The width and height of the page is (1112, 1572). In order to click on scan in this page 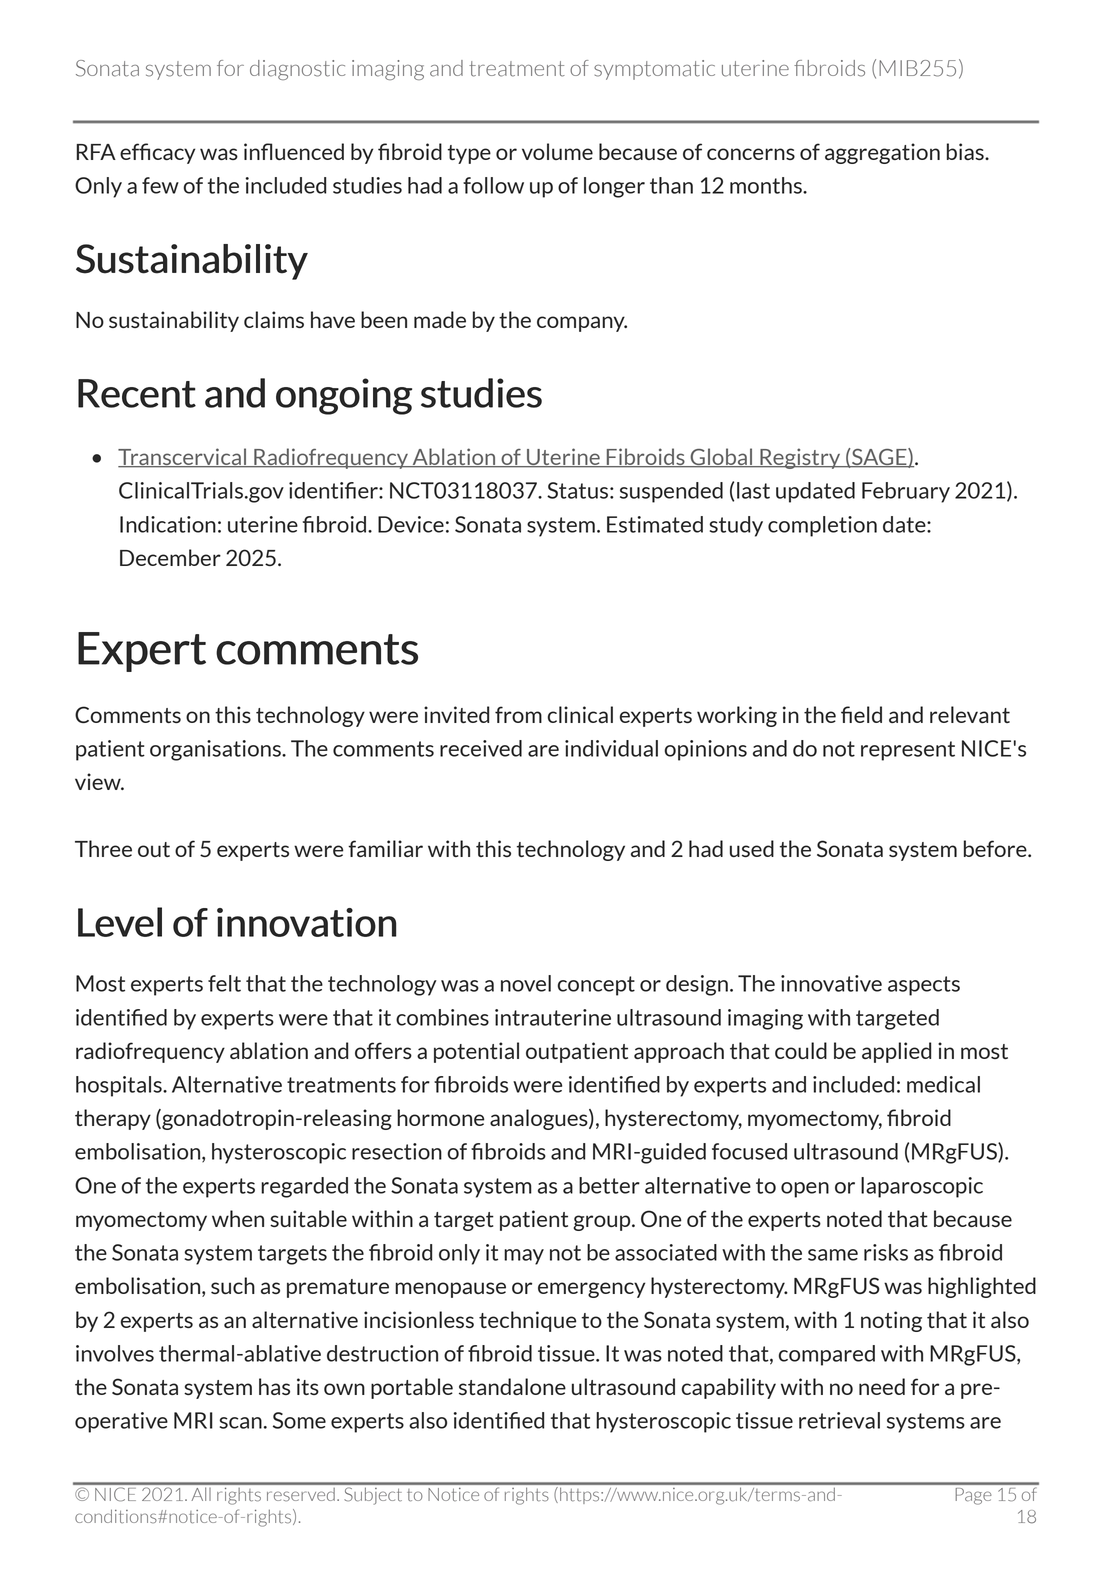, I will do `click(241, 1423)`.
